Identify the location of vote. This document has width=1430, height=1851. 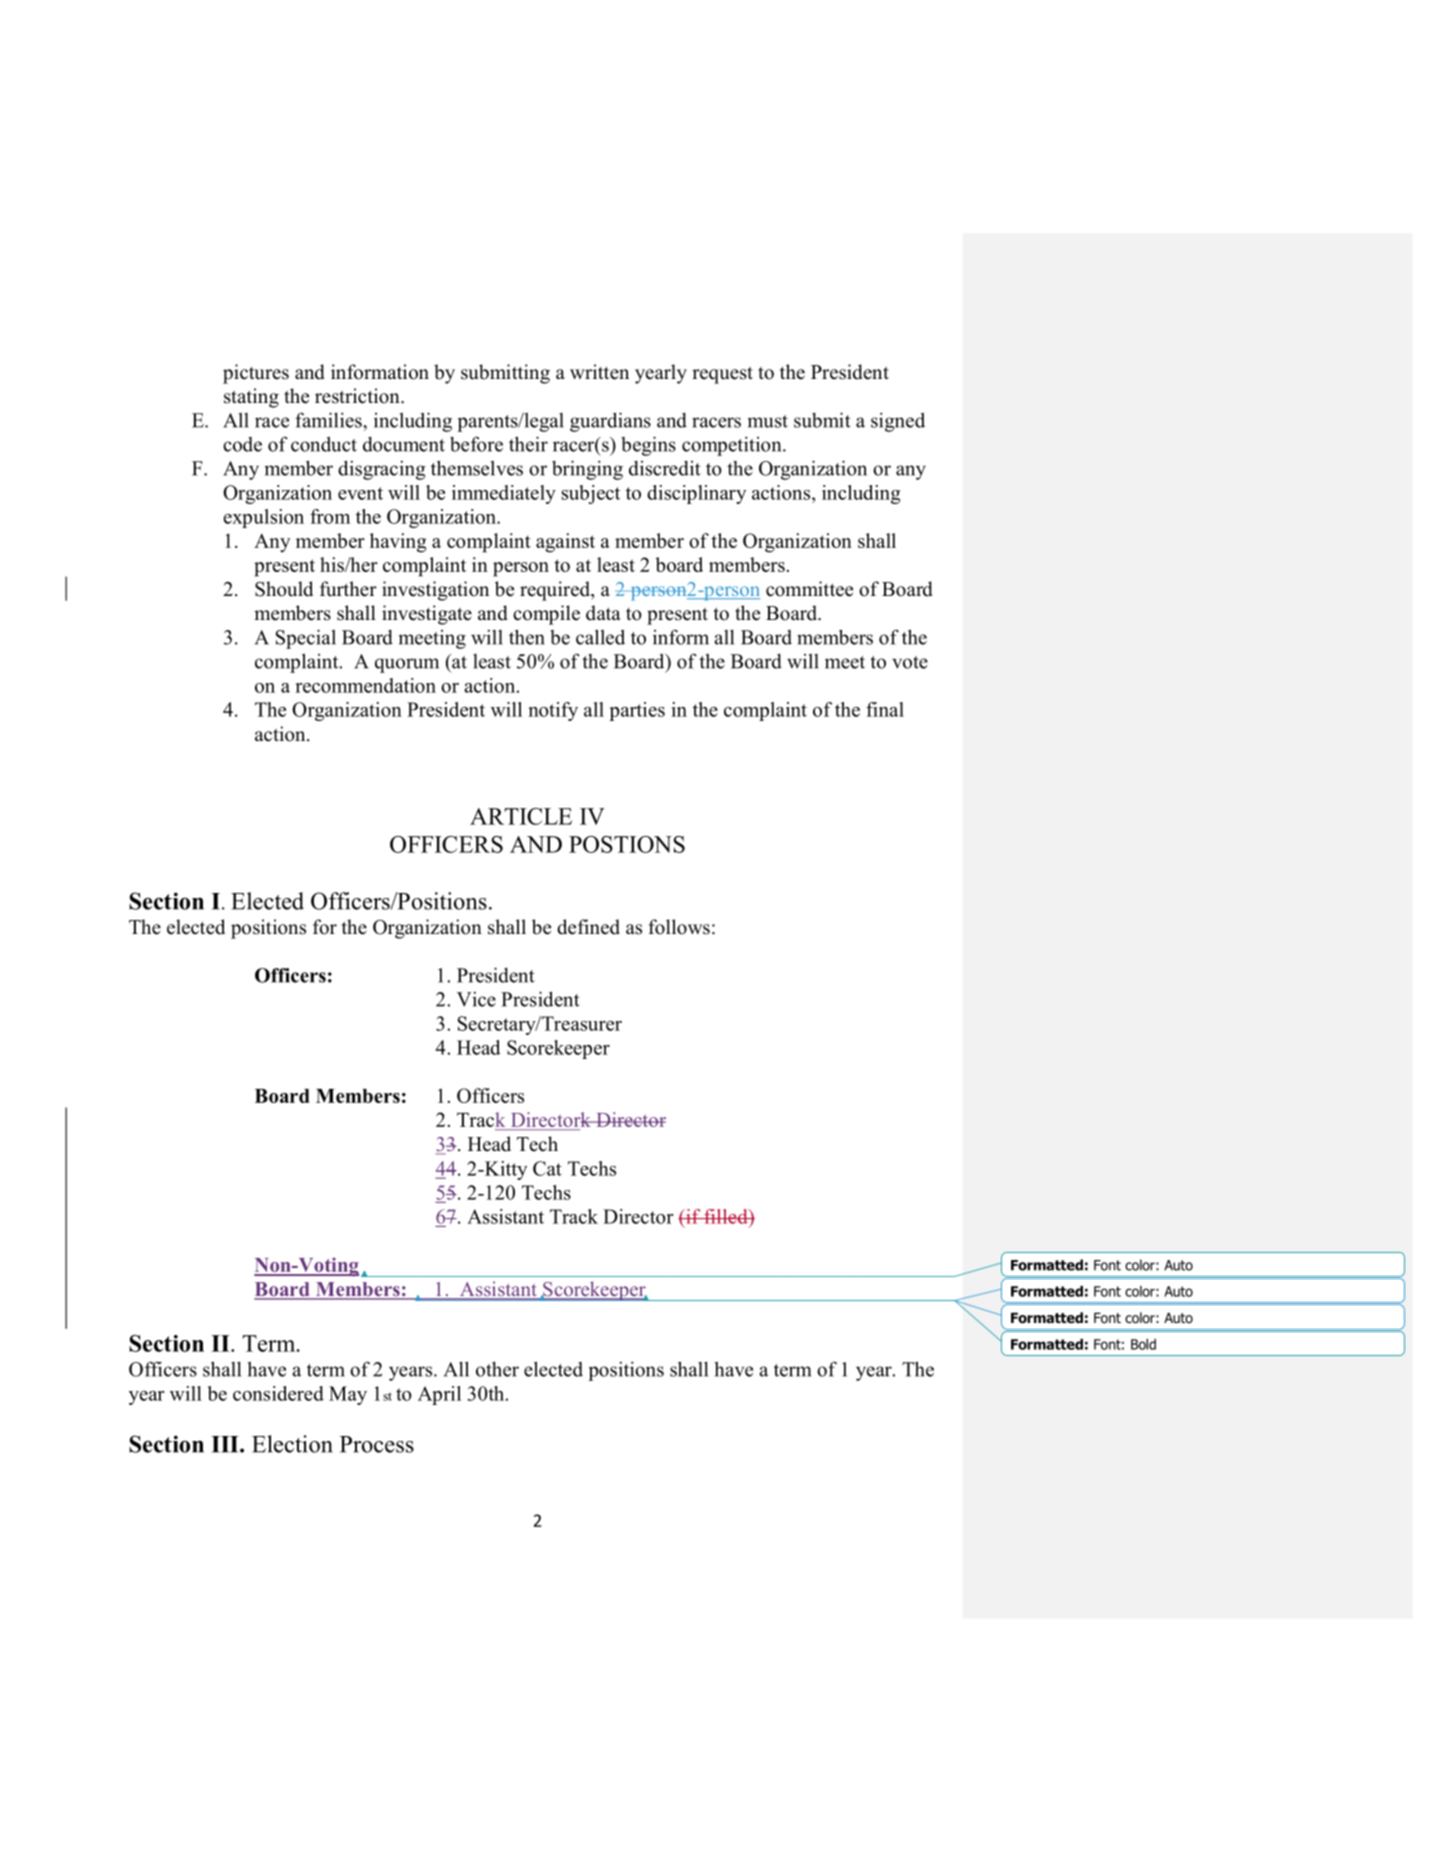
(910, 662).
